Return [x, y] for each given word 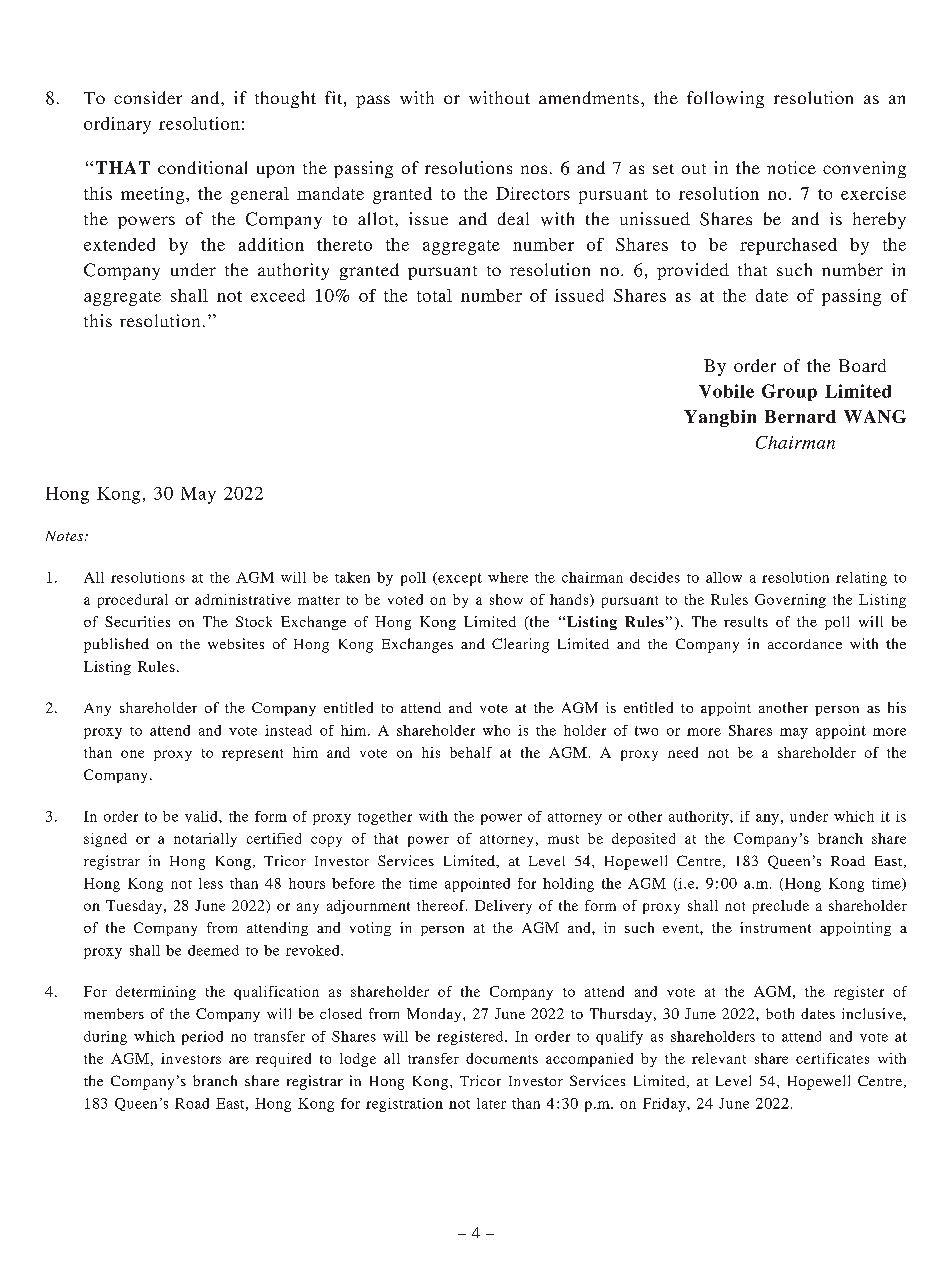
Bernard [800, 416]
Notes [64, 536]
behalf [471, 752]
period [202, 1038]
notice [791, 167]
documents [502, 1058]
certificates [832, 1058]
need [683, 752]
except [459, 579]
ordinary [117, 125]
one [132, 754]
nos [534, 169]
